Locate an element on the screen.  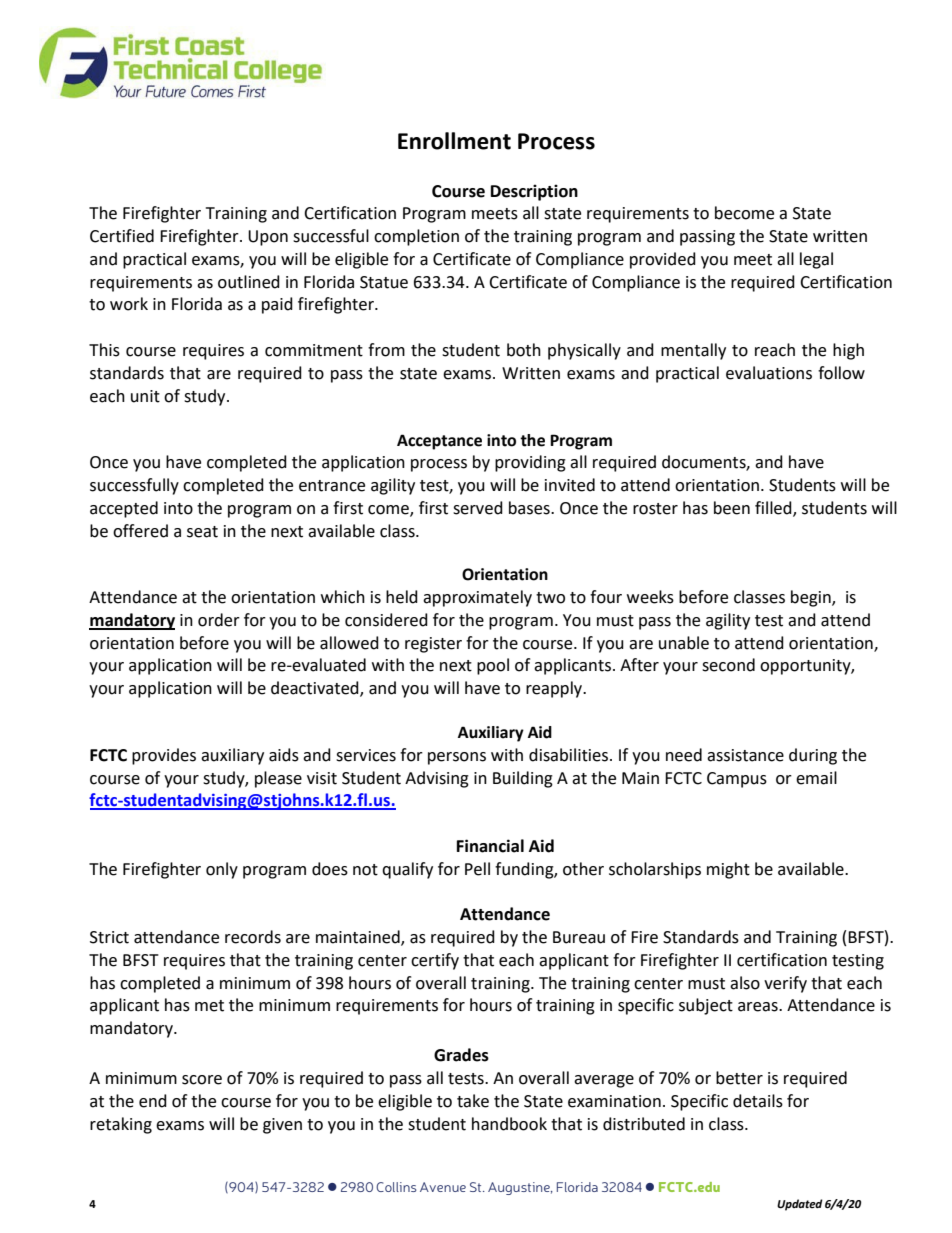
Updated is located at coordinates (800, 1205).
